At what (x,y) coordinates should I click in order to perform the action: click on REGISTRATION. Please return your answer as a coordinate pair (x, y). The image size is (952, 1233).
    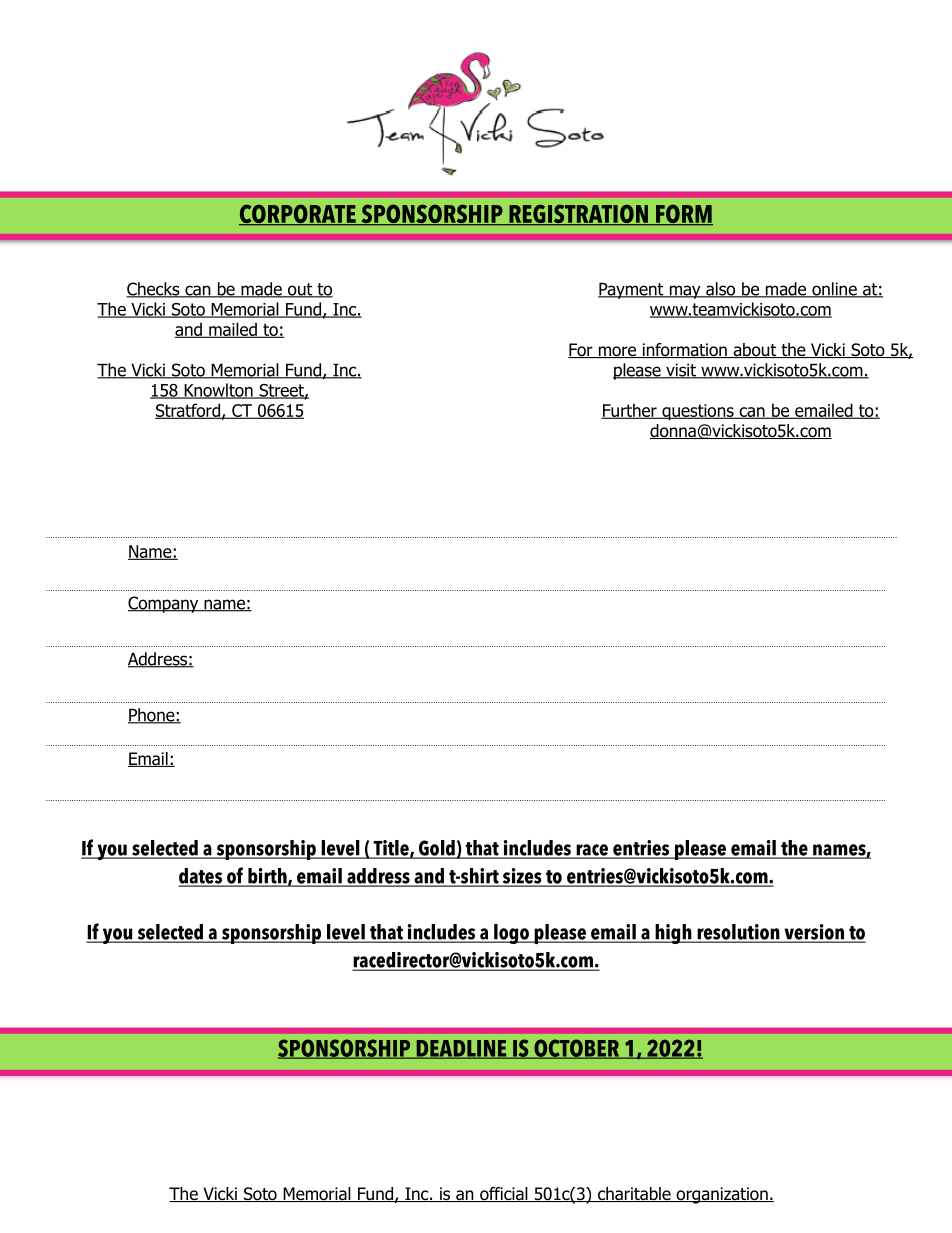
    Looking at the image, I should click on (578, 215).
